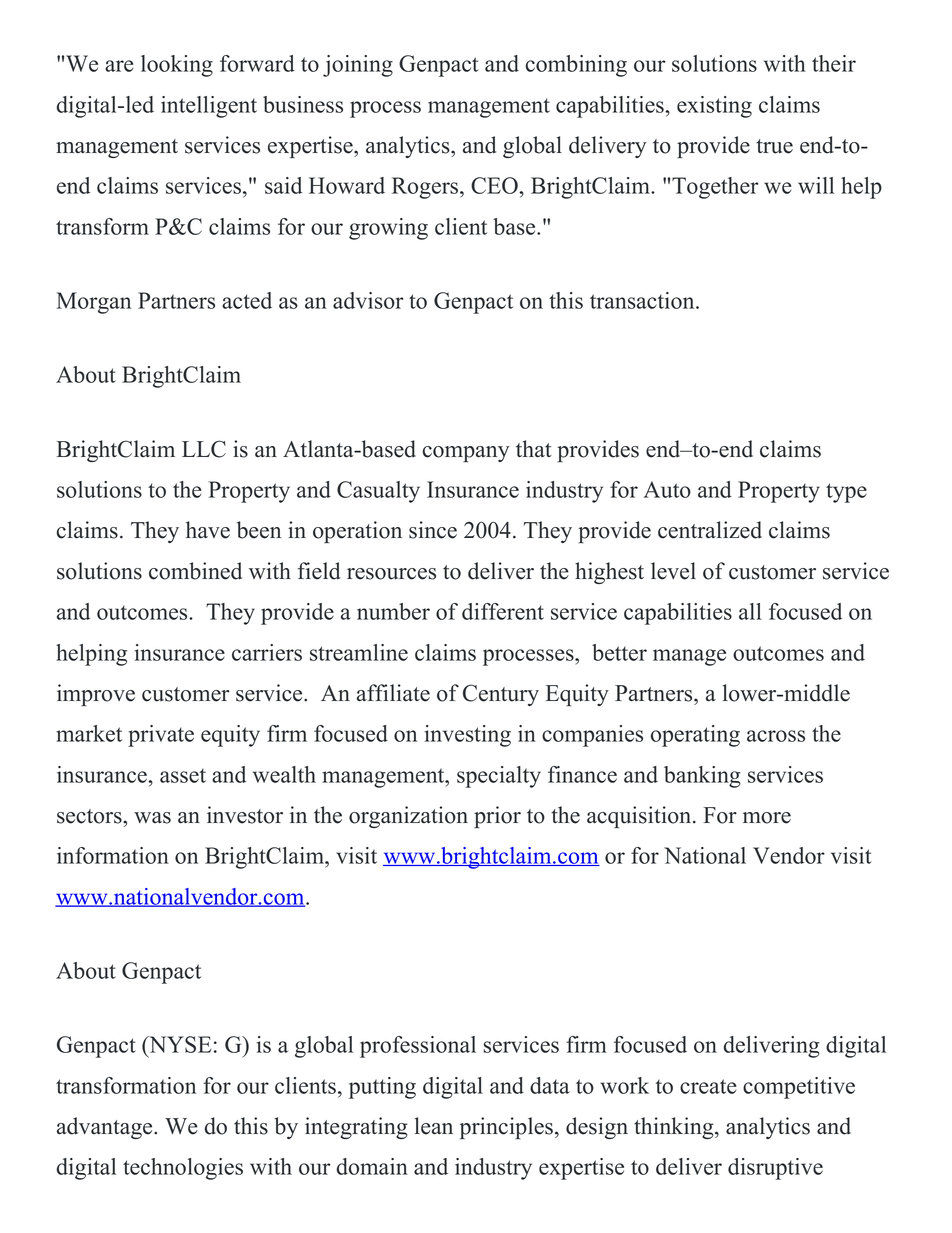 Image resolution: width=952 pixels, height=1233 pixels. I want to click on lean, so click(434, 1126).
